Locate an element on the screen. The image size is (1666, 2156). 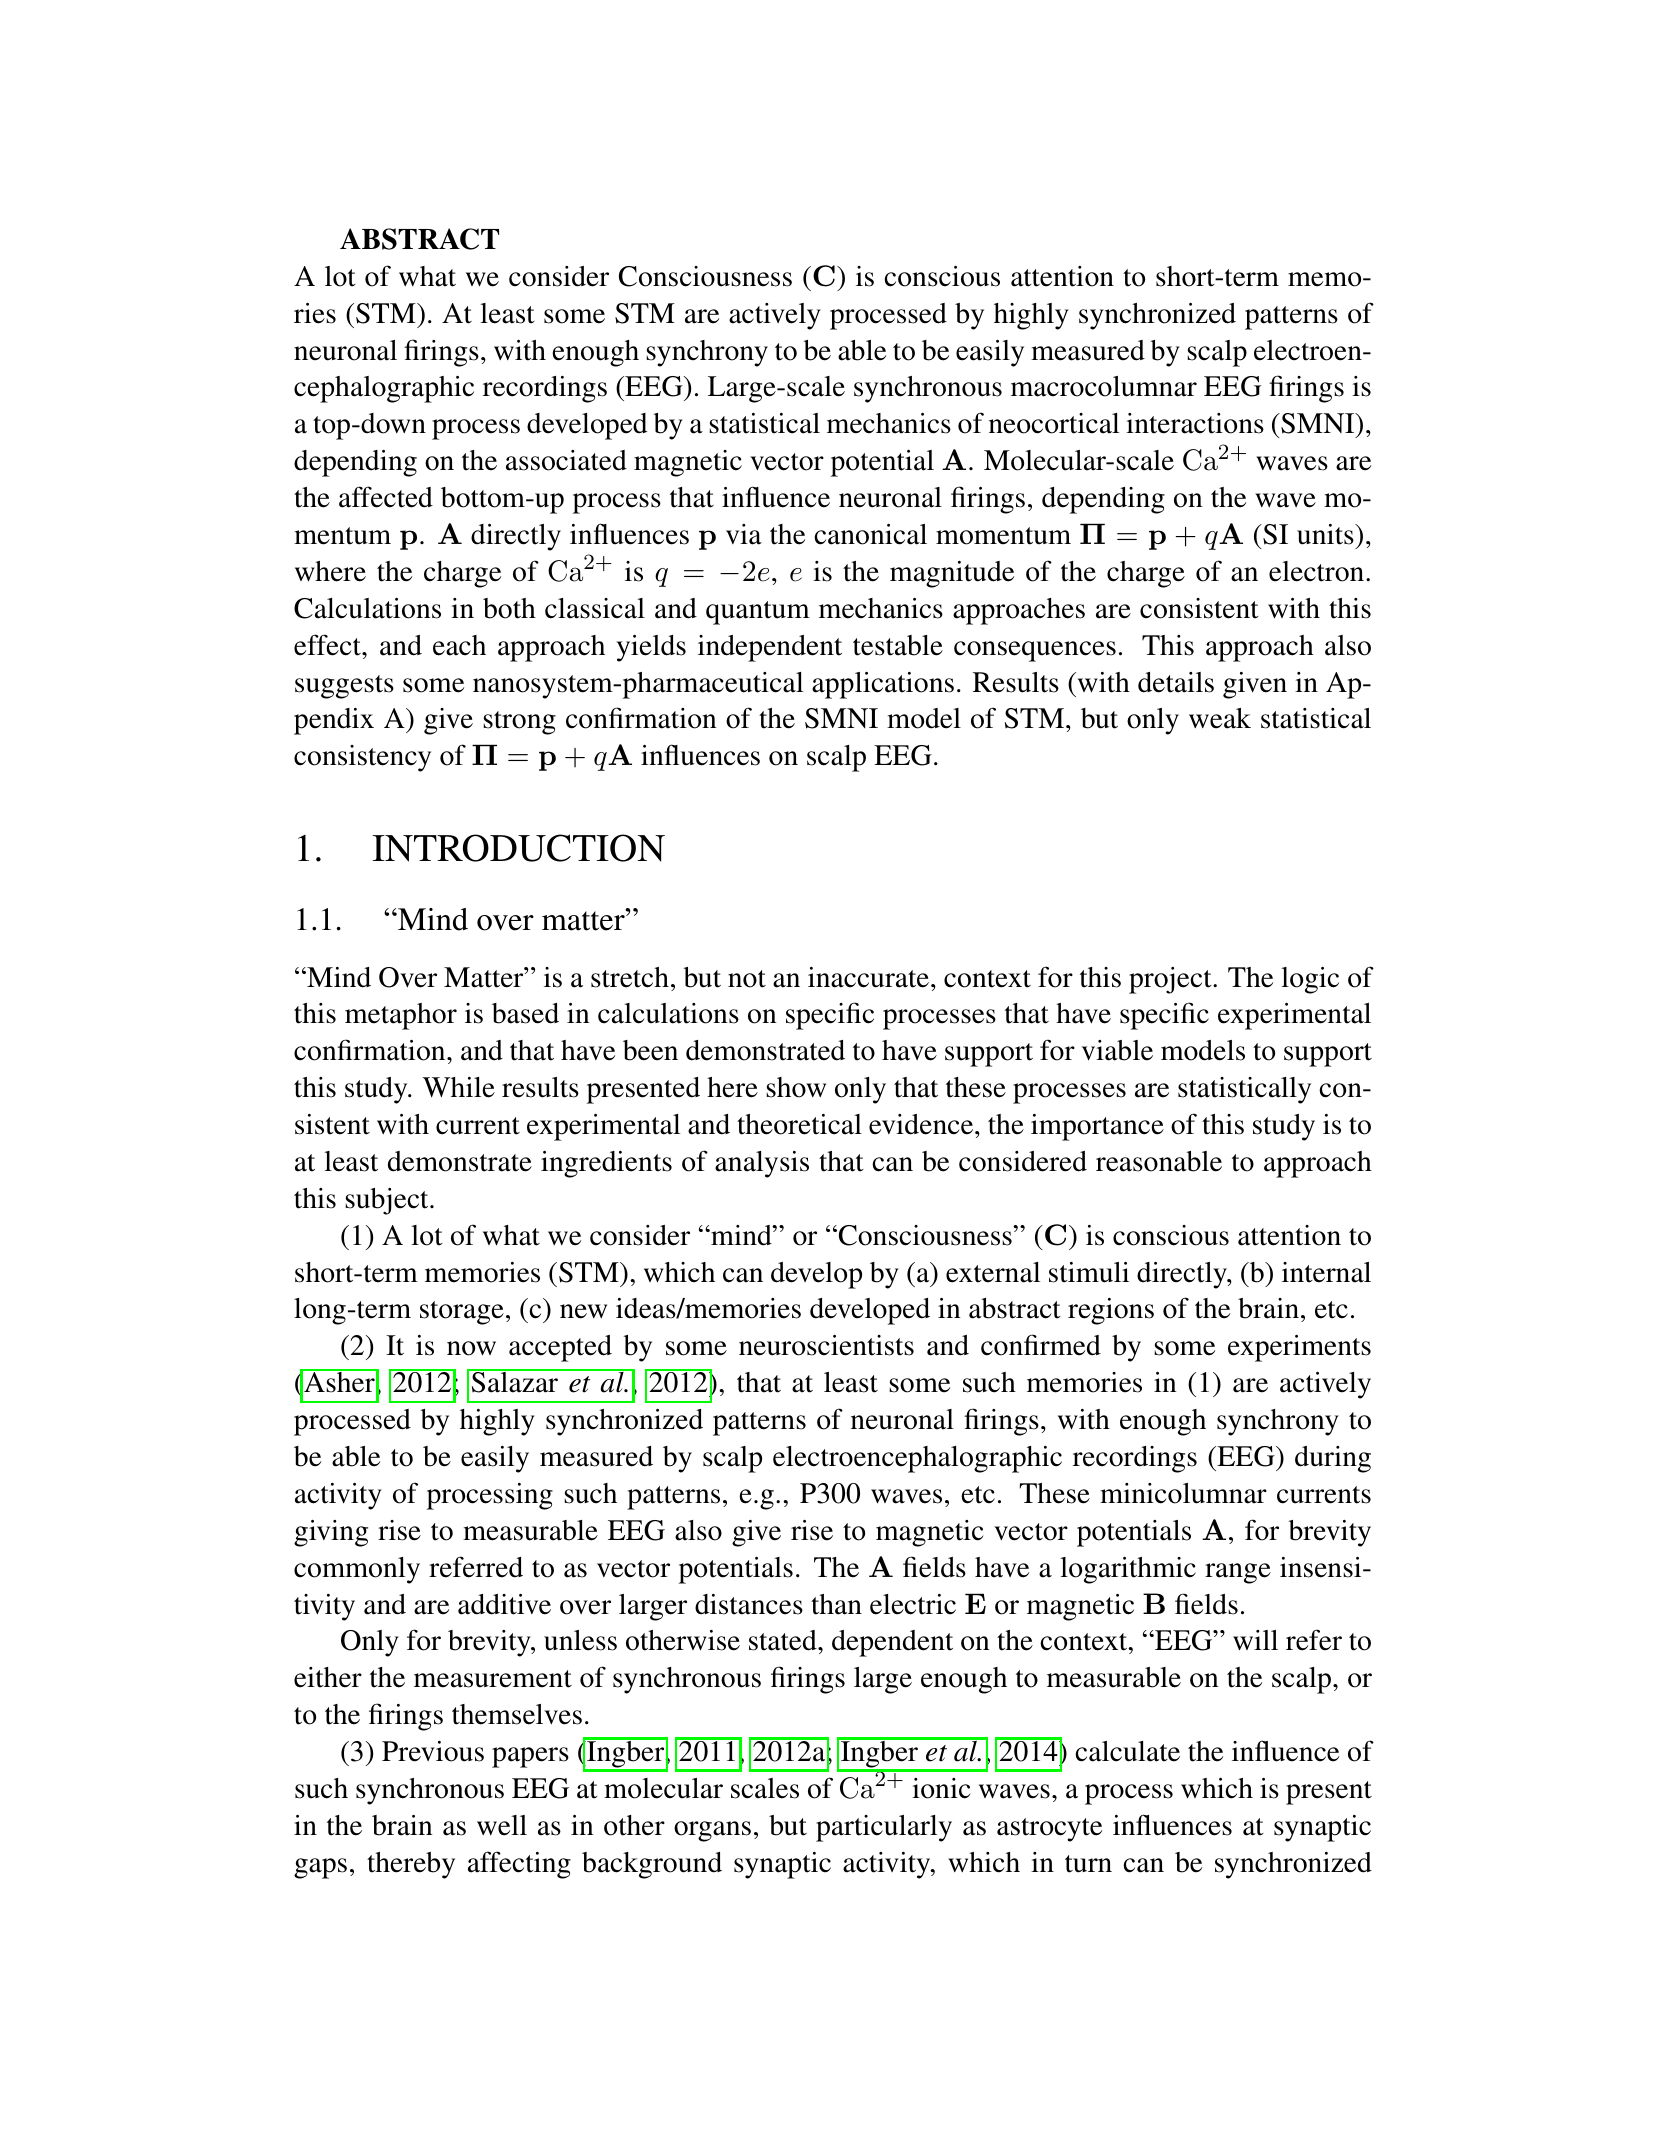
interactions is located at coordinates (1195, 423).
